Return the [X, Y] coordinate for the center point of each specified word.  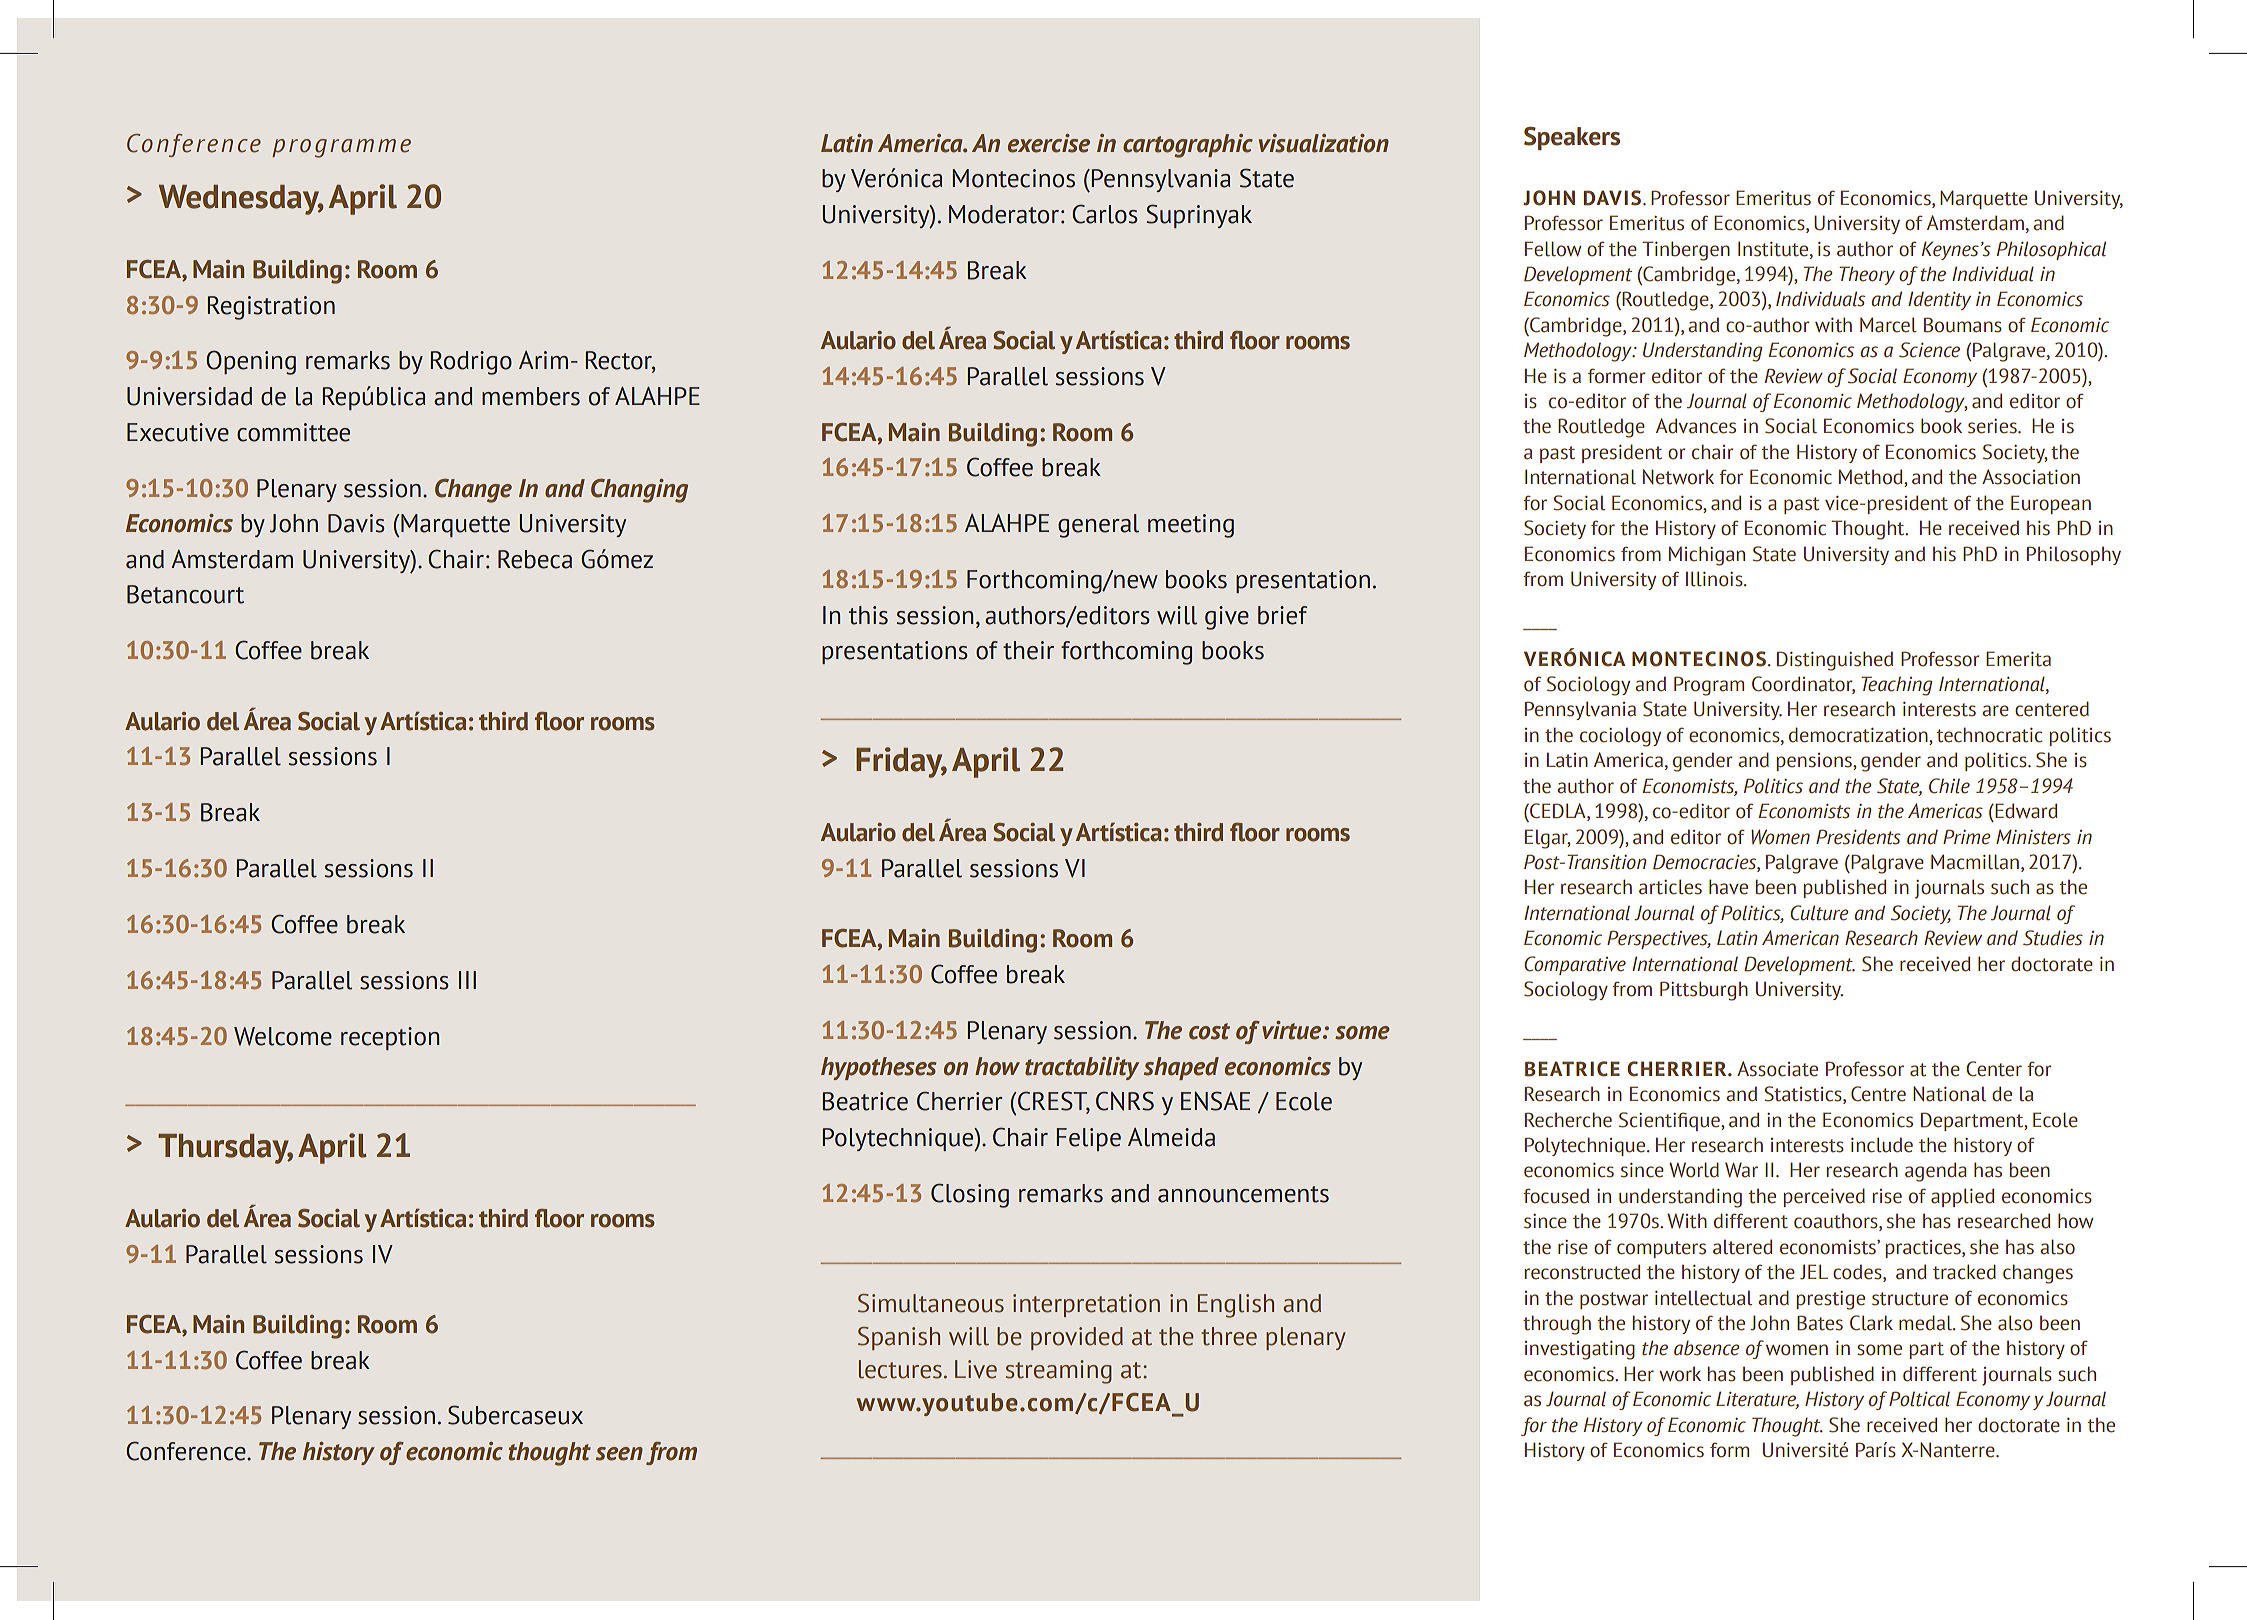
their [1028, 650]
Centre [1878, 1094]
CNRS [1125, 1101]
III [467, 980]
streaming [1059, 1372]
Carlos [1105, 214]
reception [390, 1038]
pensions [1815, 762]
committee [293, 432]
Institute [1774, 249]
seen [619, 1454]
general [1098, 526]
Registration [271, 308]
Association [2031, 477]
